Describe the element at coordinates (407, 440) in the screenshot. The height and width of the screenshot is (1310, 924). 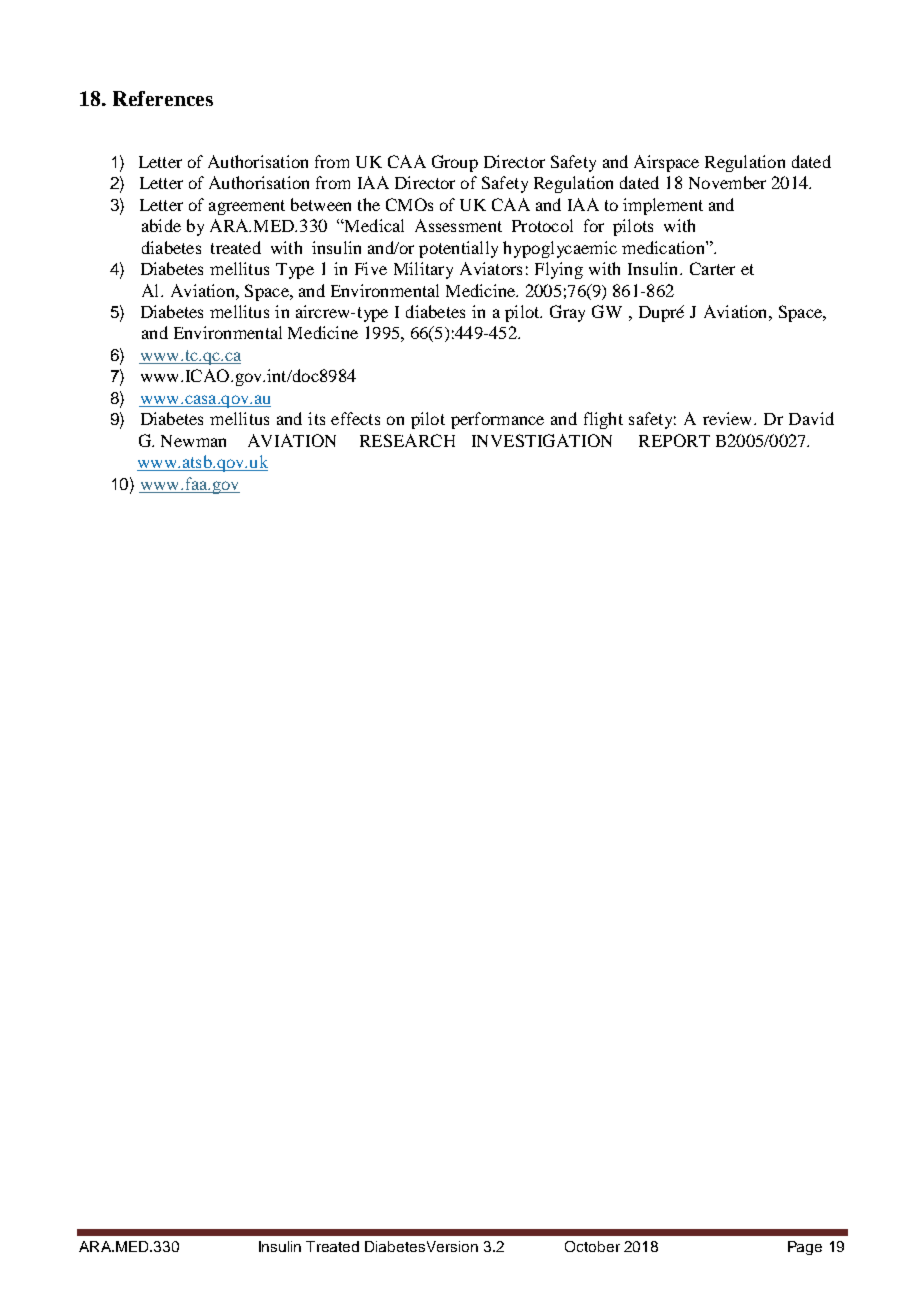
I see `RESEARCH` at that location.
